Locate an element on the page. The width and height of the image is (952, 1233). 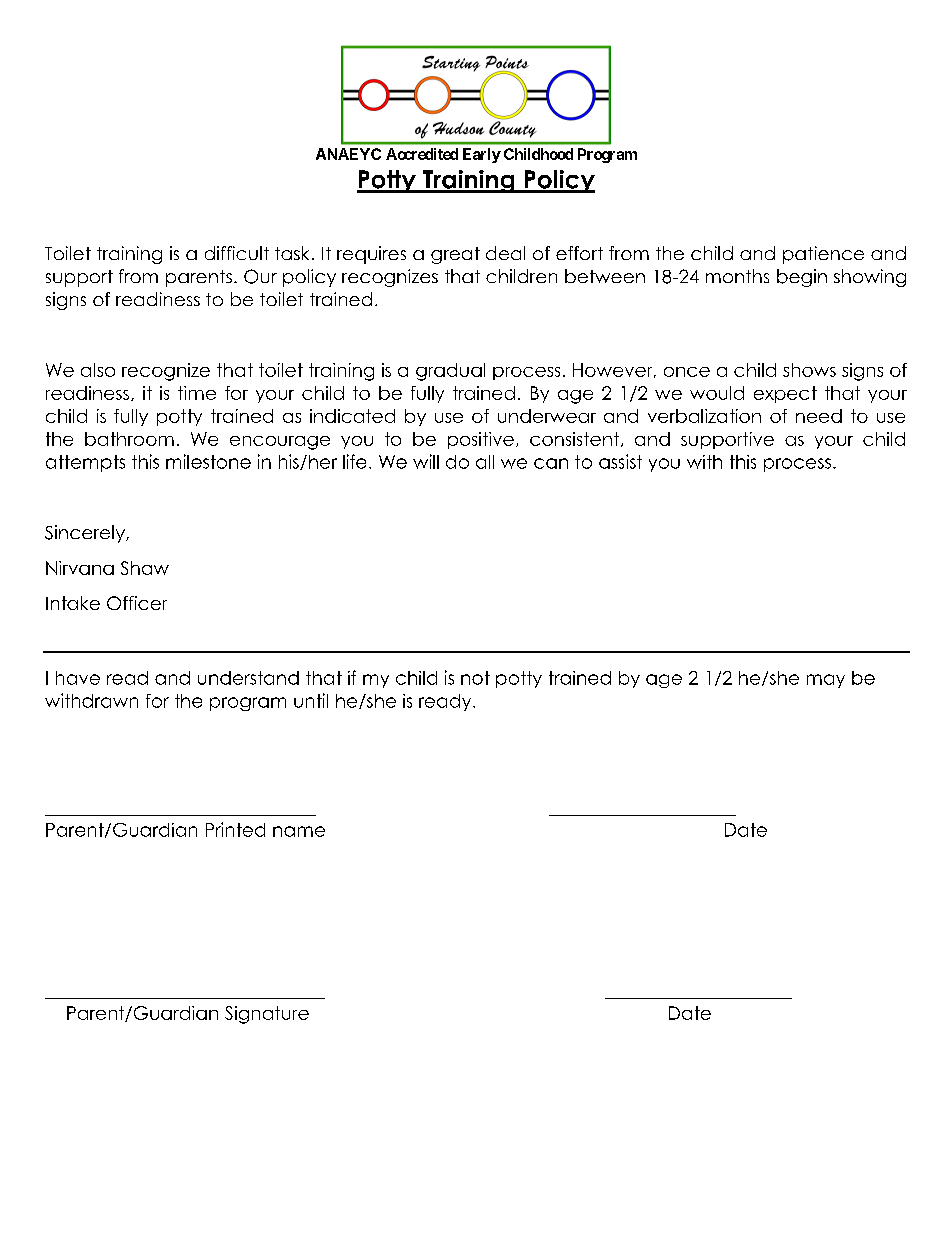
Early is located at coordinates (482, 155).
